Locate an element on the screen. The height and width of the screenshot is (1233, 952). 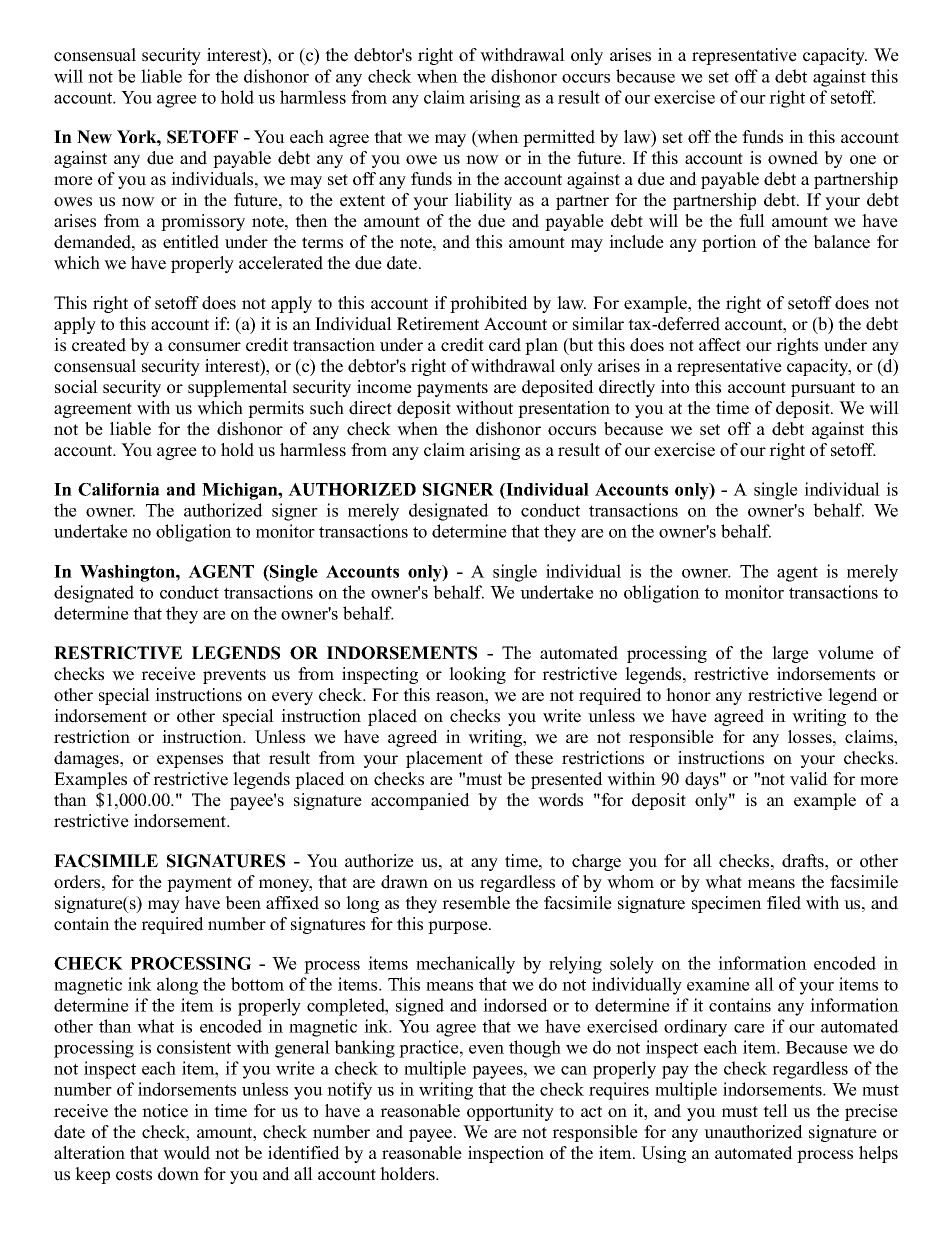
been is located at coordinates (243, 903).
